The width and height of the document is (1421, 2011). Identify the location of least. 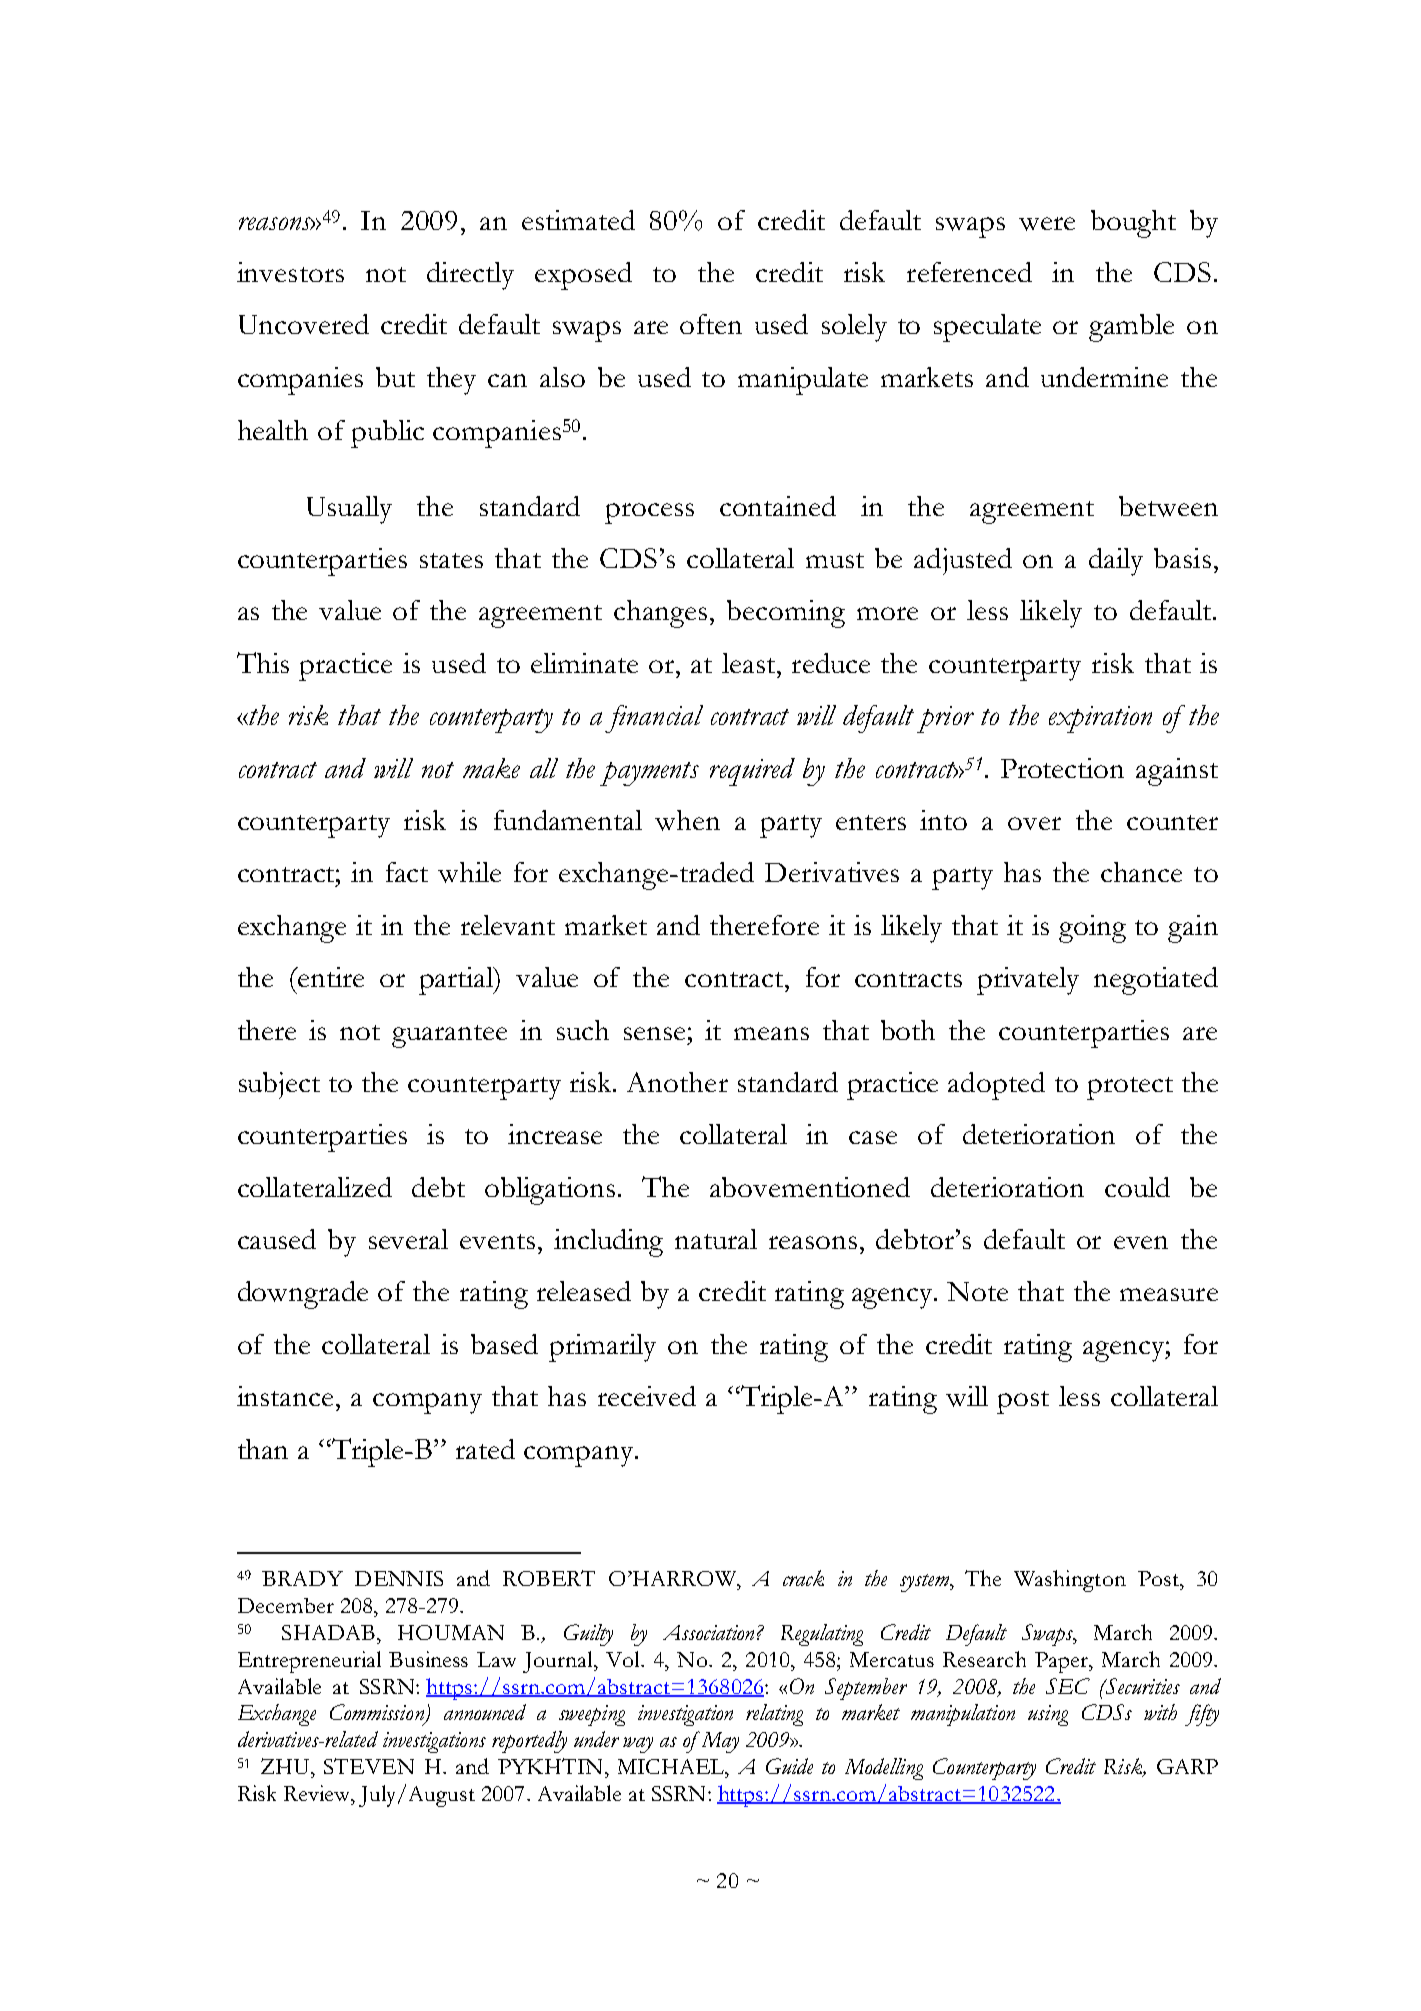
(750, 663).
